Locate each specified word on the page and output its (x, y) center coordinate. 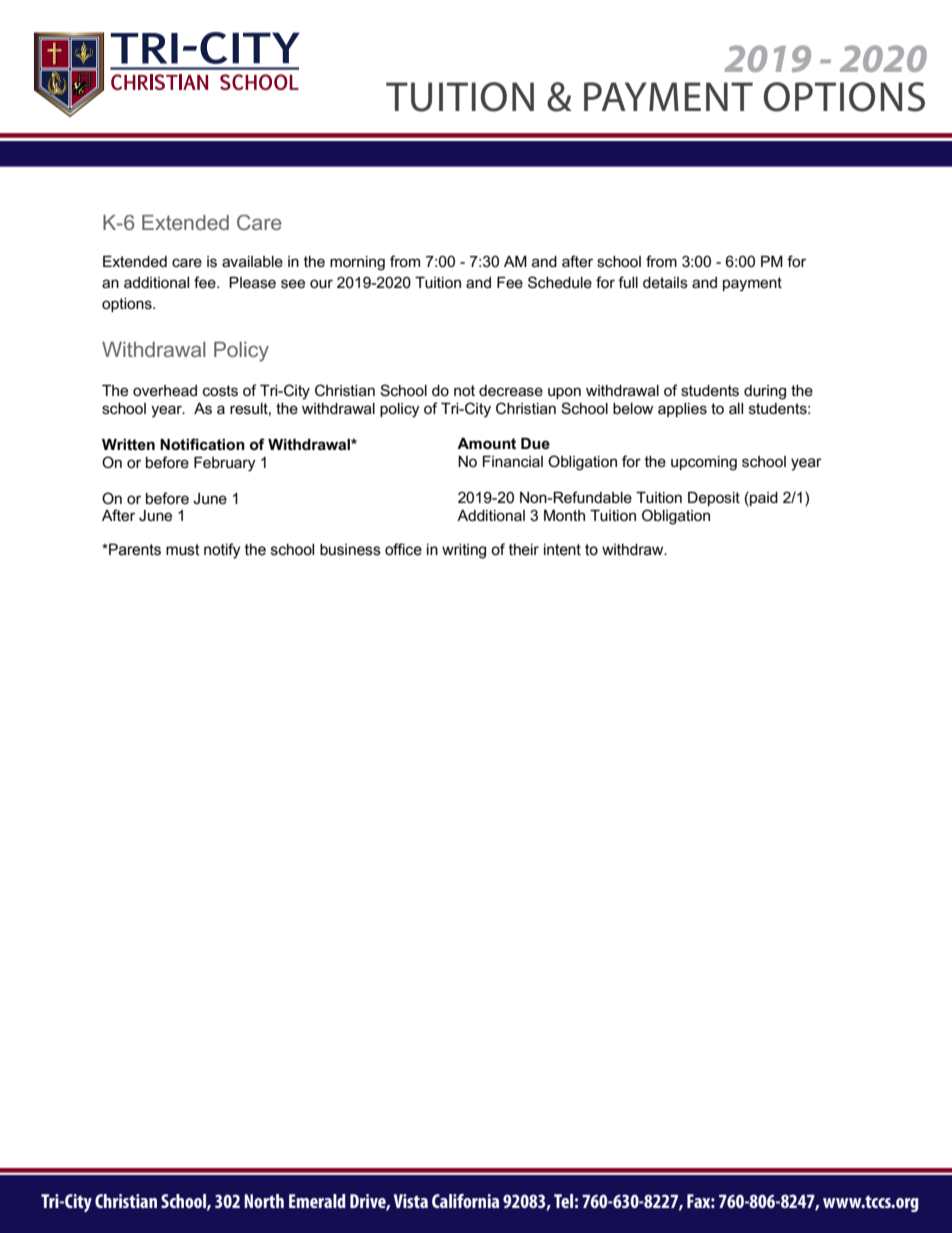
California (465, 1201)
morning (357, 263)
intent (562, 549)
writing (464, 551)
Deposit (714, 499)
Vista (411, 1201)
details (665, 282)
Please (252, 282)
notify (222, 551)
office (403, 549)
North (264, 1201)
